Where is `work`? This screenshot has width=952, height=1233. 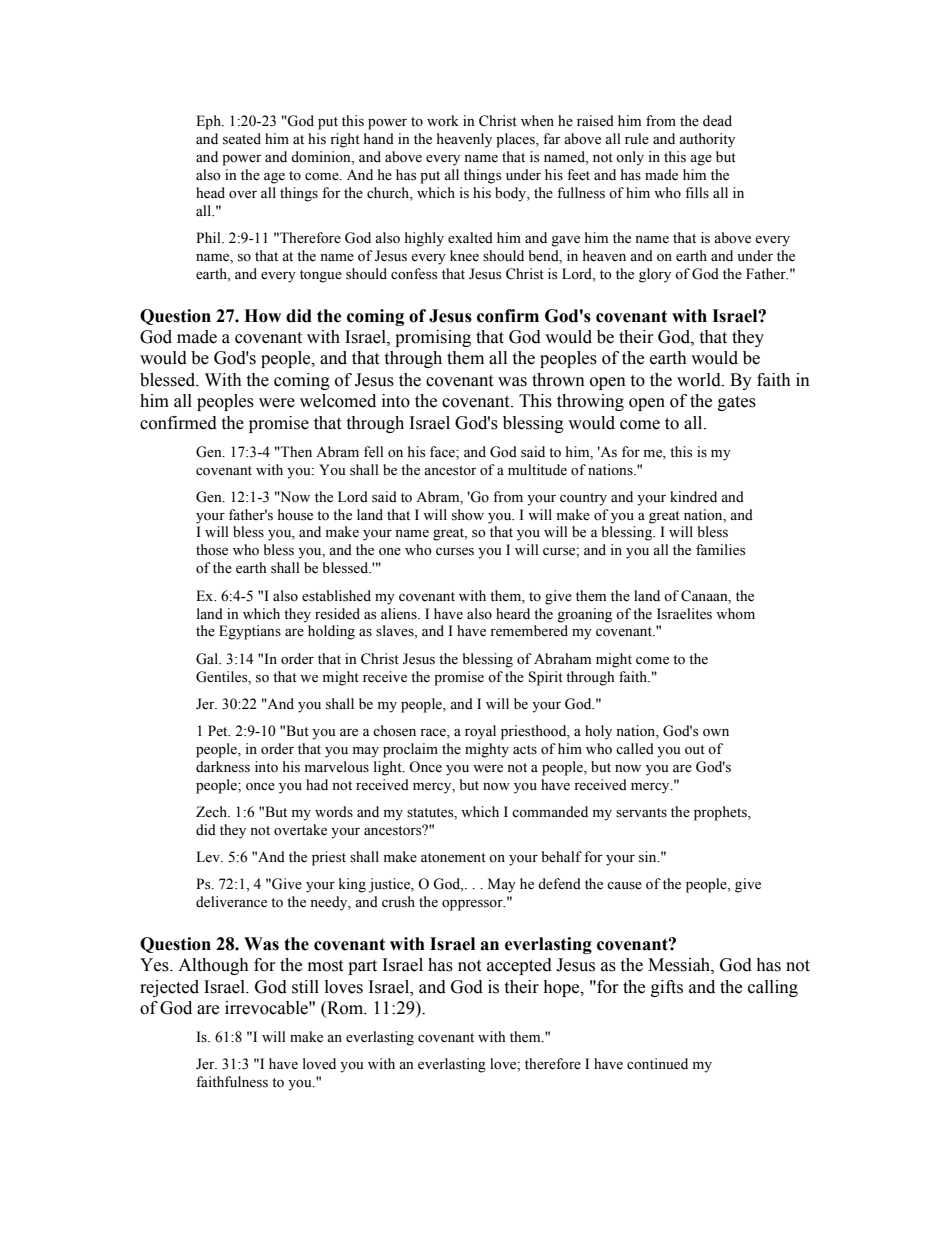
work is located at coordinates (443, 121).
